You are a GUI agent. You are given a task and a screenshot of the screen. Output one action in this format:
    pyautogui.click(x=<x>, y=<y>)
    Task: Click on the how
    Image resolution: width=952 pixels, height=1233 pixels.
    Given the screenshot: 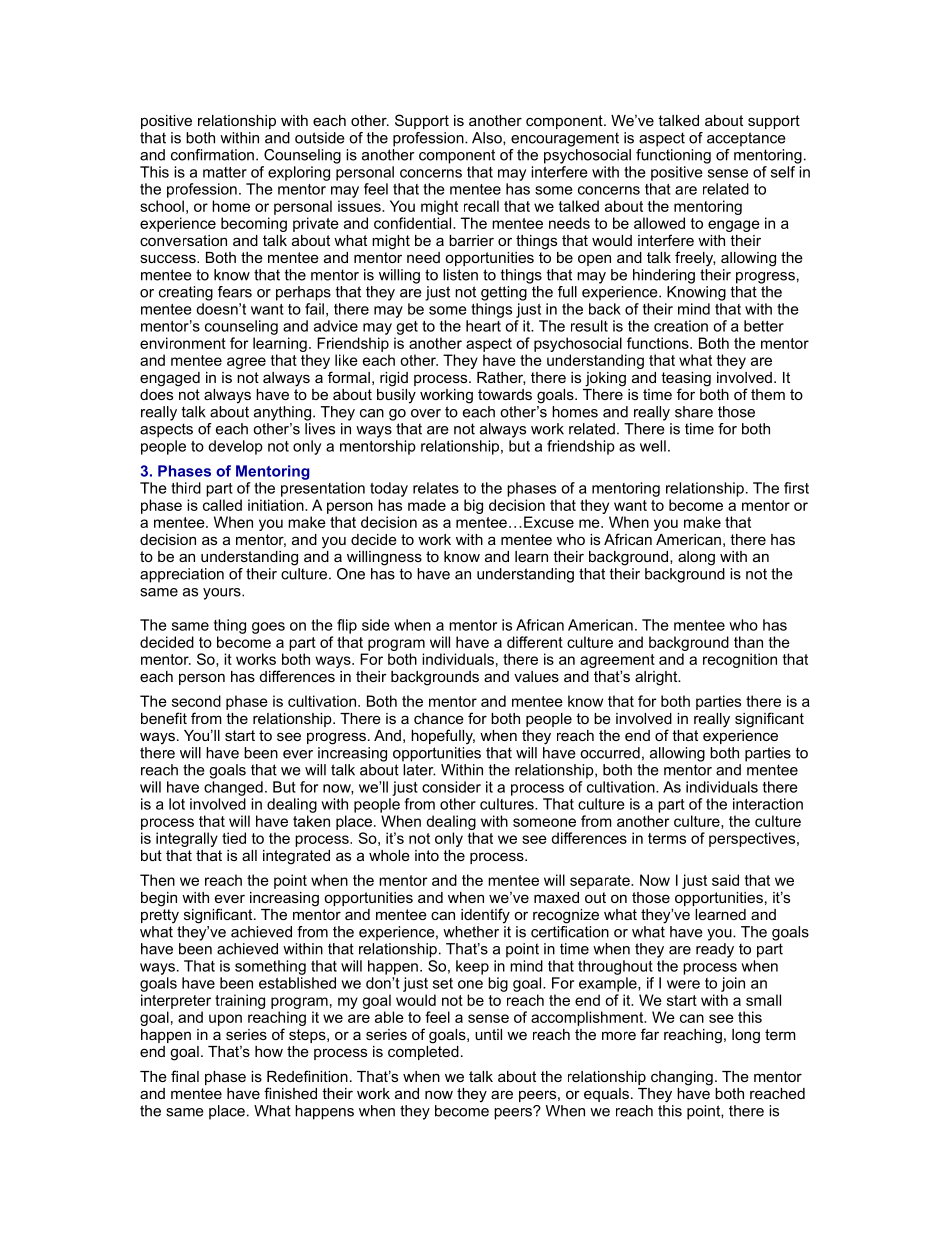 What is the action you would take?
    pyautogui.click(x=269, y=1051)
